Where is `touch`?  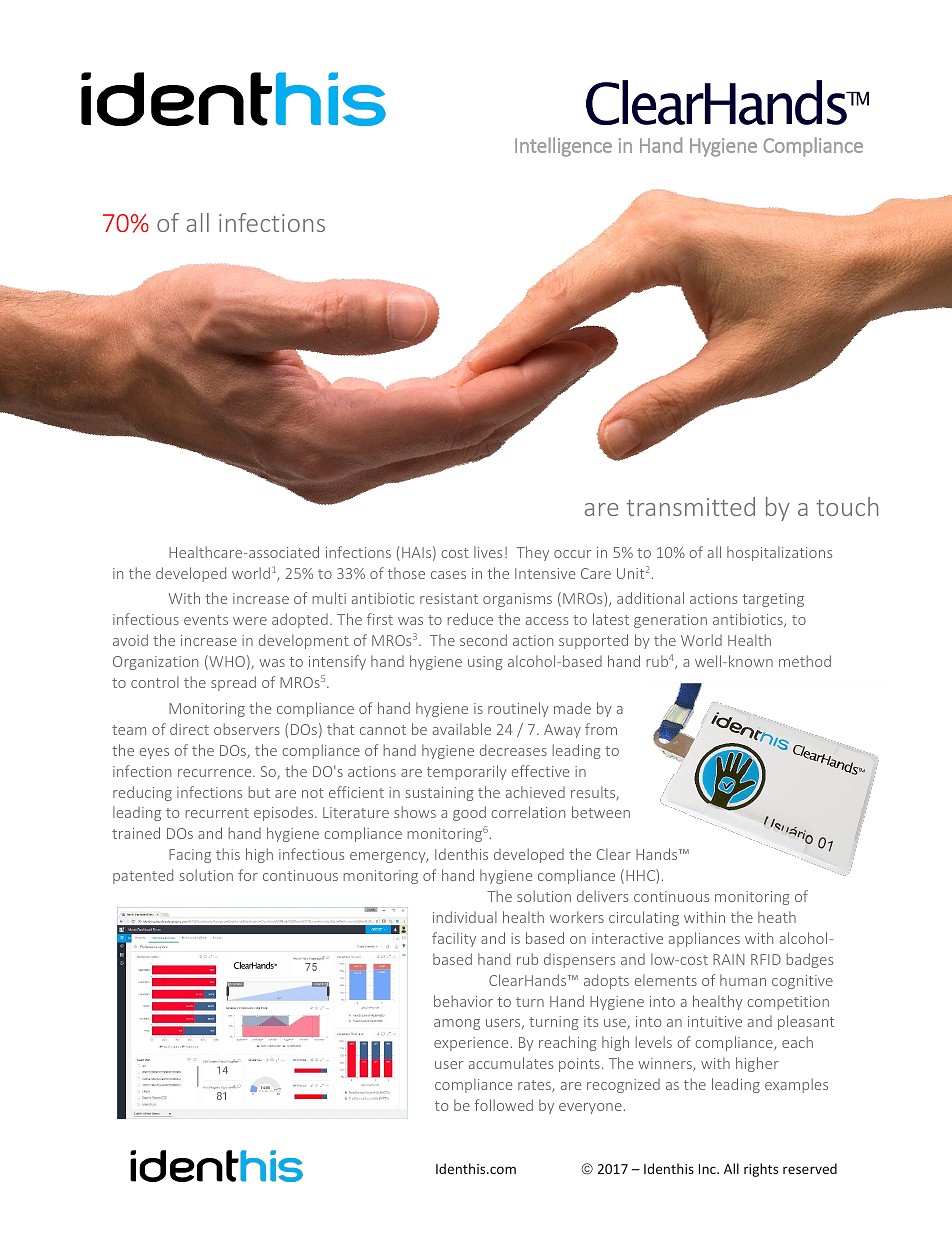
touch is located at coordinates (847, 506).
